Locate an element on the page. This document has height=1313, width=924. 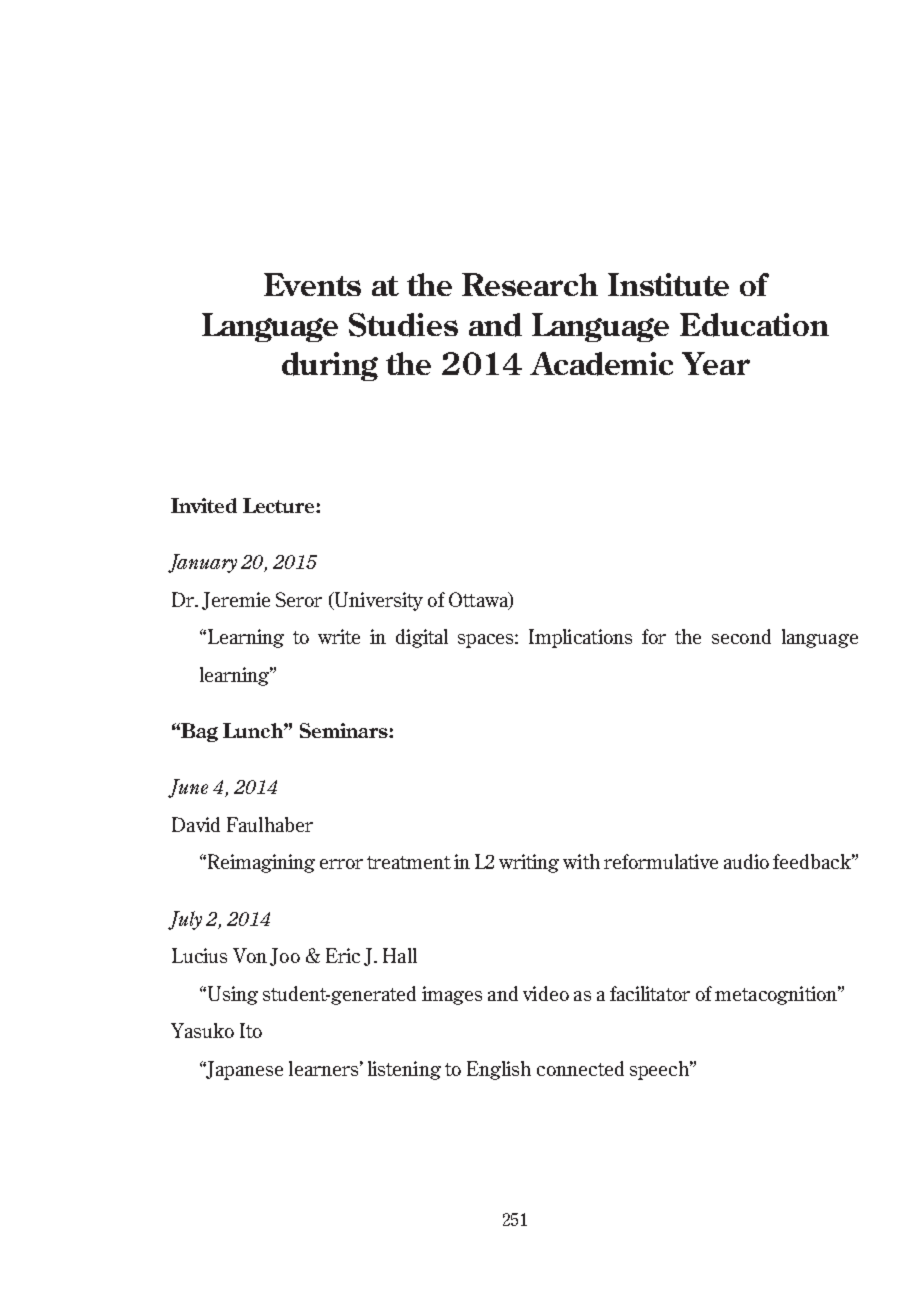
Research is located at coordinates (530, 284).
